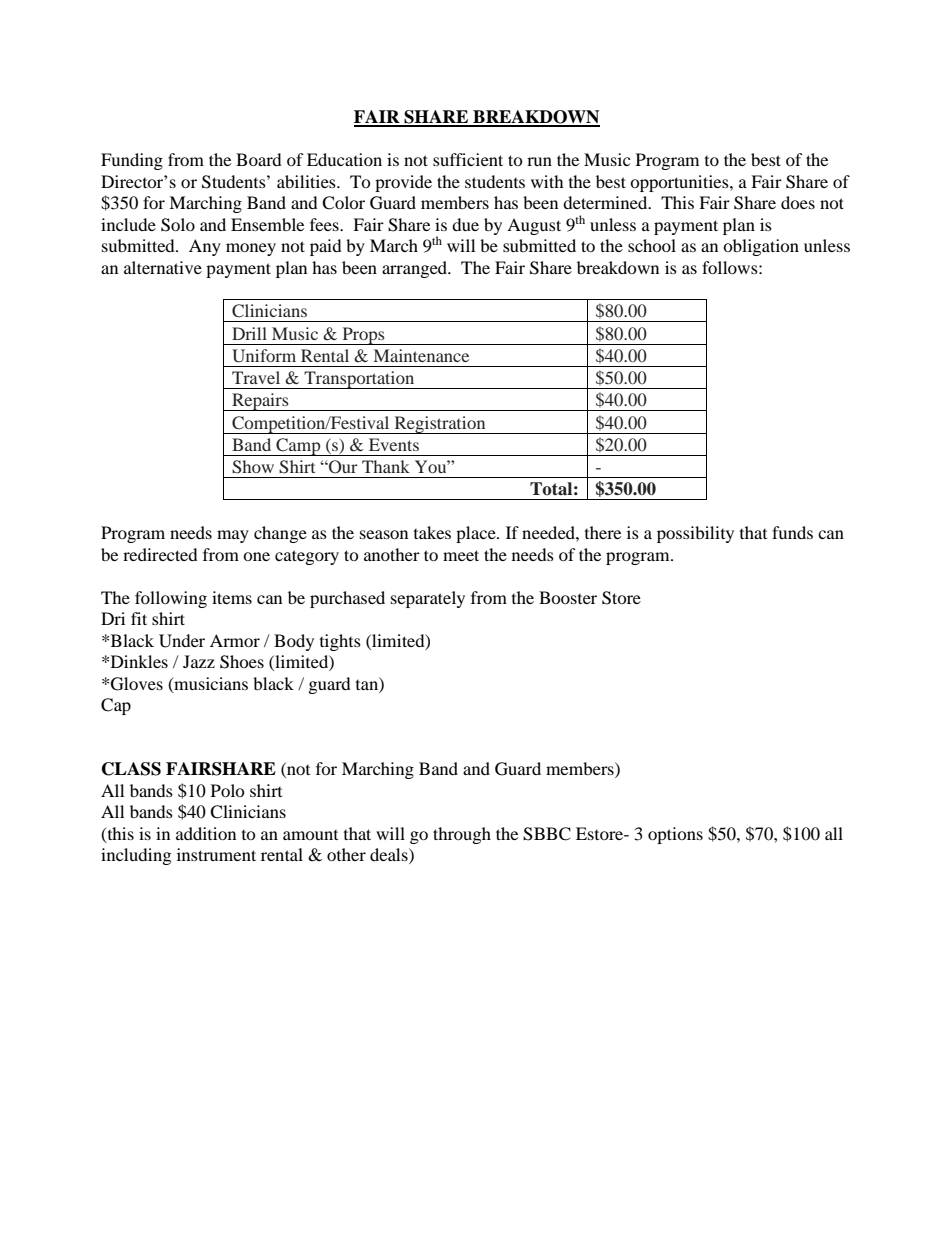  Describe the element at coordinates (468, 159) in the screenshot. I see `sufficient` at that location.
